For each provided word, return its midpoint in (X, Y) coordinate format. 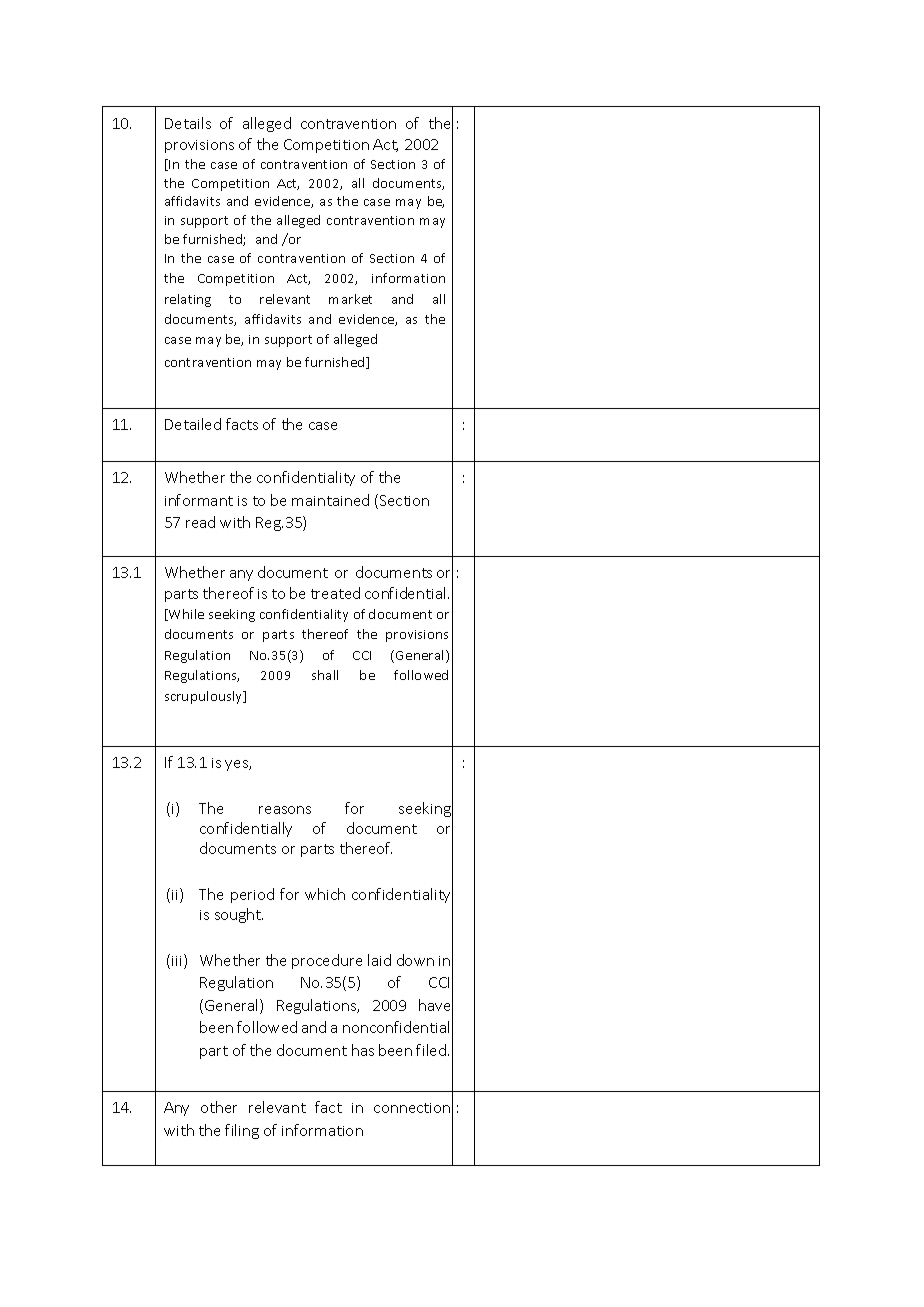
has (363, 1050)
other (219, 1107)
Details (188, 123)
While (185, 615)
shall (325, 675)
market (350, 299)
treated (335, 593)
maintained (330, 500)
